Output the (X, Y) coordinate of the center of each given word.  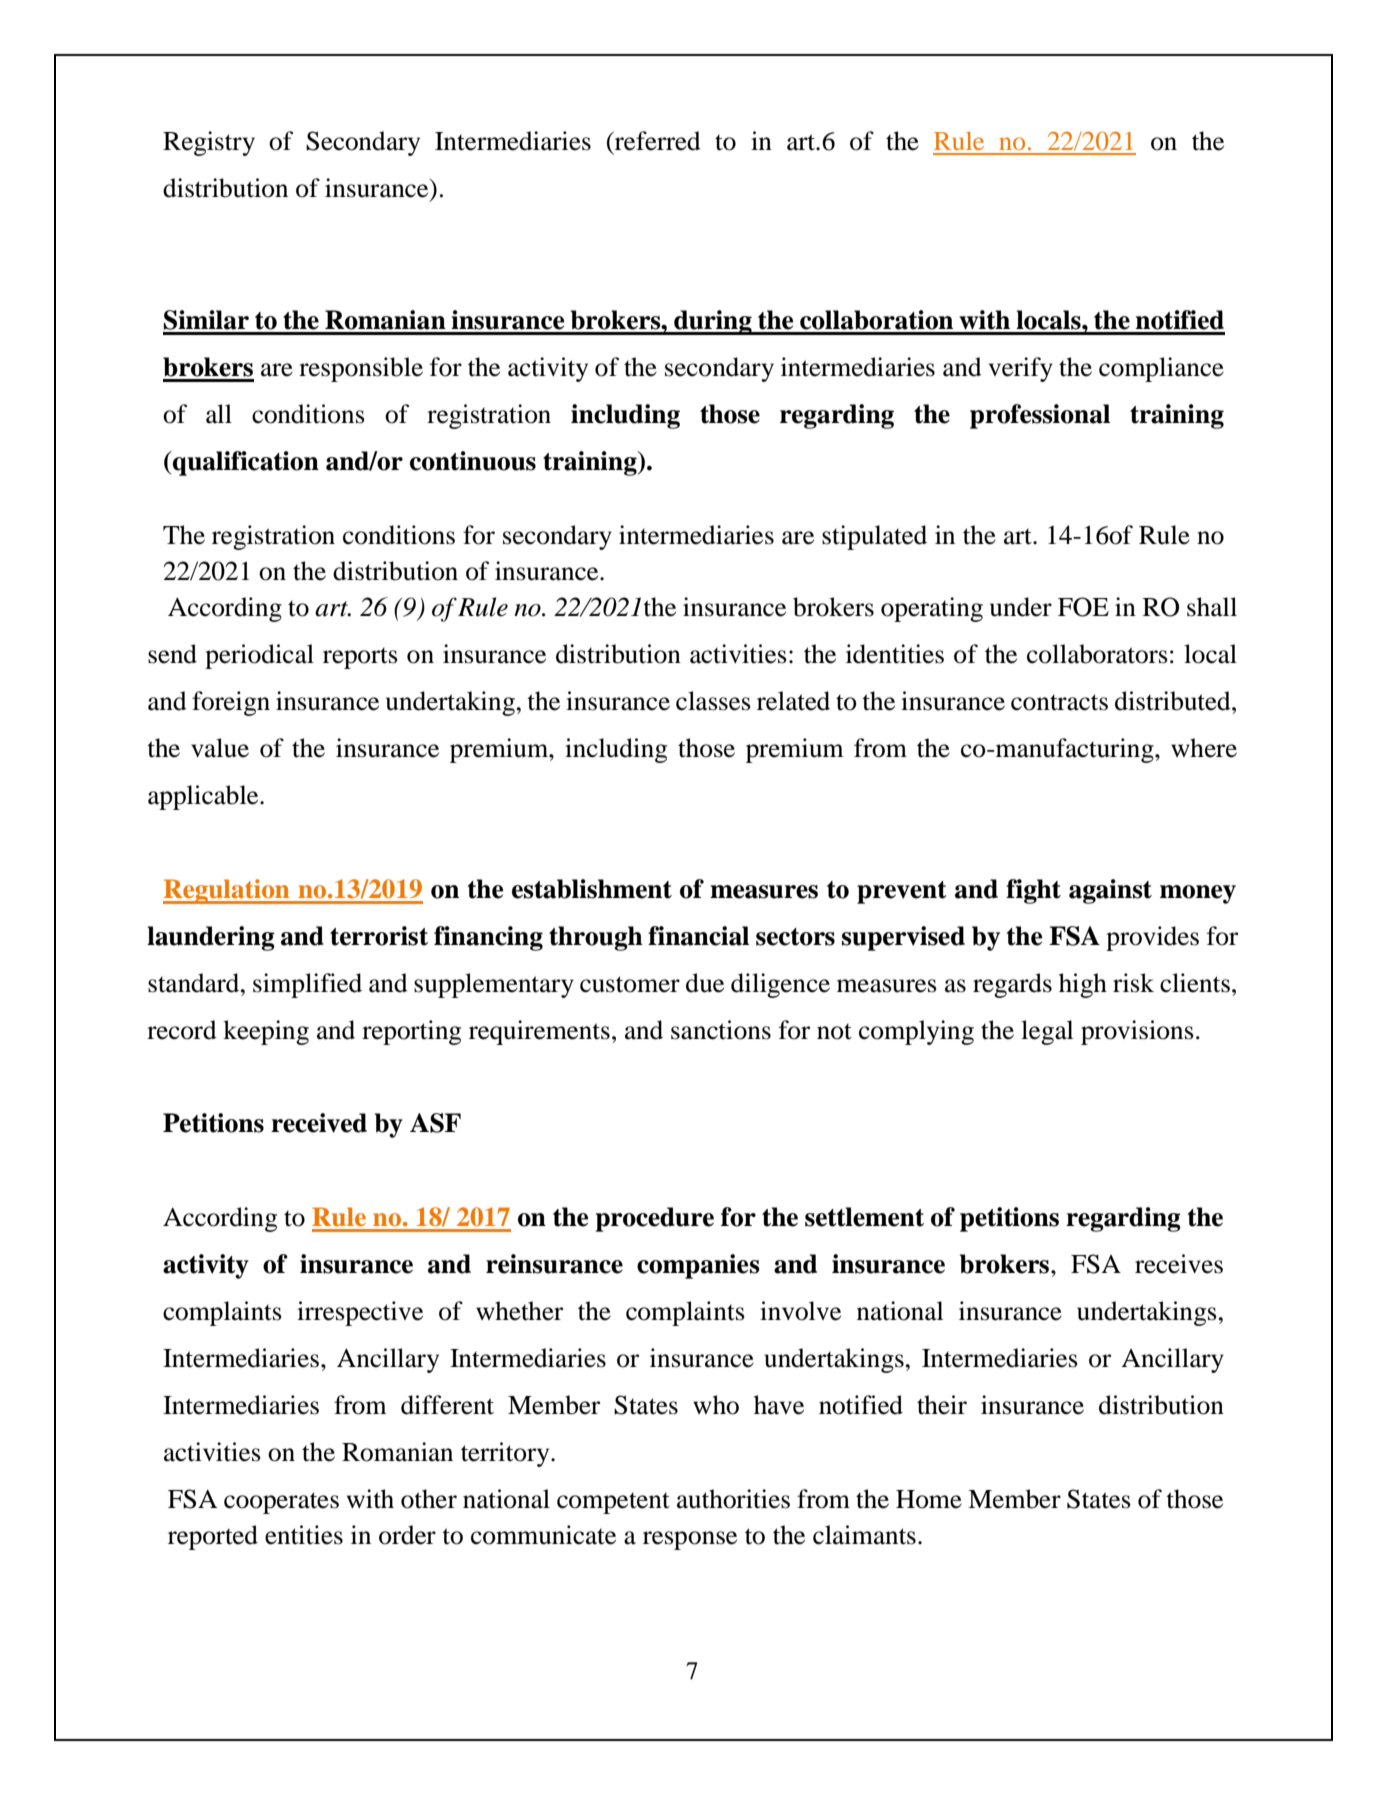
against (1110, 891)
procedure (655, 1219)
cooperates (281, 1503)
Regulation (227, 891)
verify (1021, 369)
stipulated (874, 537)
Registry (209, 143)
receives (1179, 1264)
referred (657, 141)
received (319, 1123)
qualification (245, 463)
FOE (1083, 607)
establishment (592, 889)
